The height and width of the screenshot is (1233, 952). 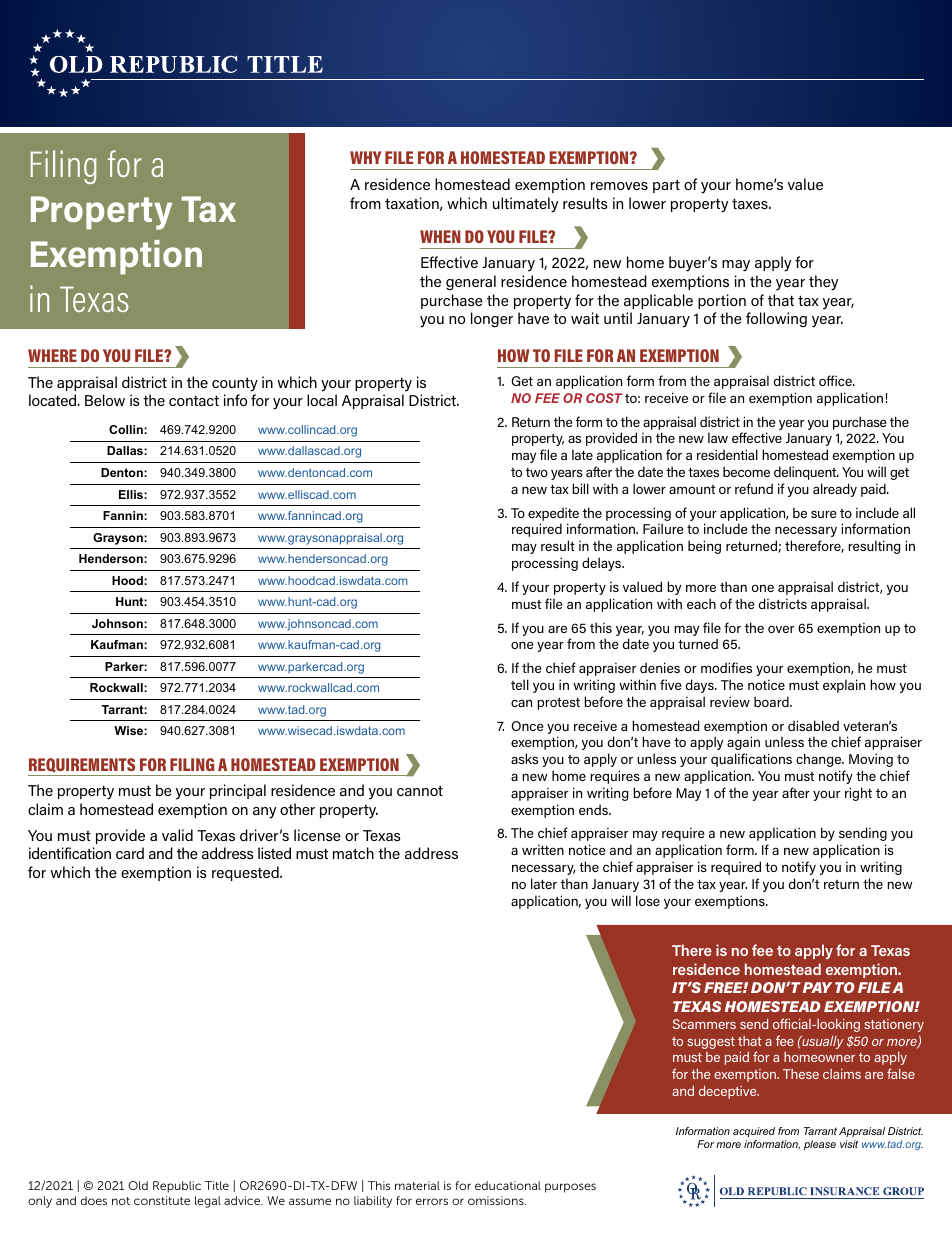 What do you see at coordinates (772, 701) in the screenshot?
I see `board` at bounding box center [772, 701].
